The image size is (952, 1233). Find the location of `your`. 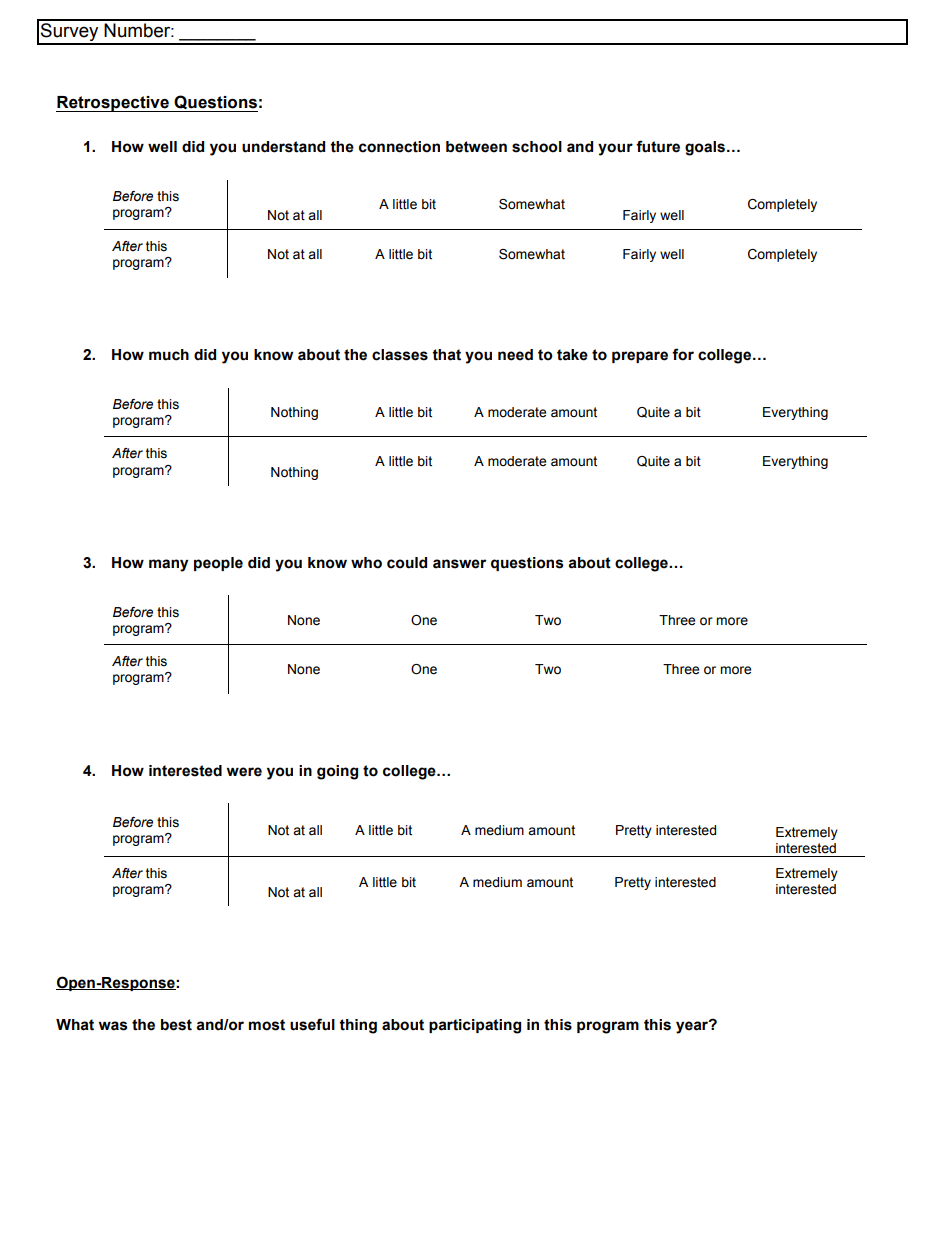

your is located at coordinates (615, 149).
